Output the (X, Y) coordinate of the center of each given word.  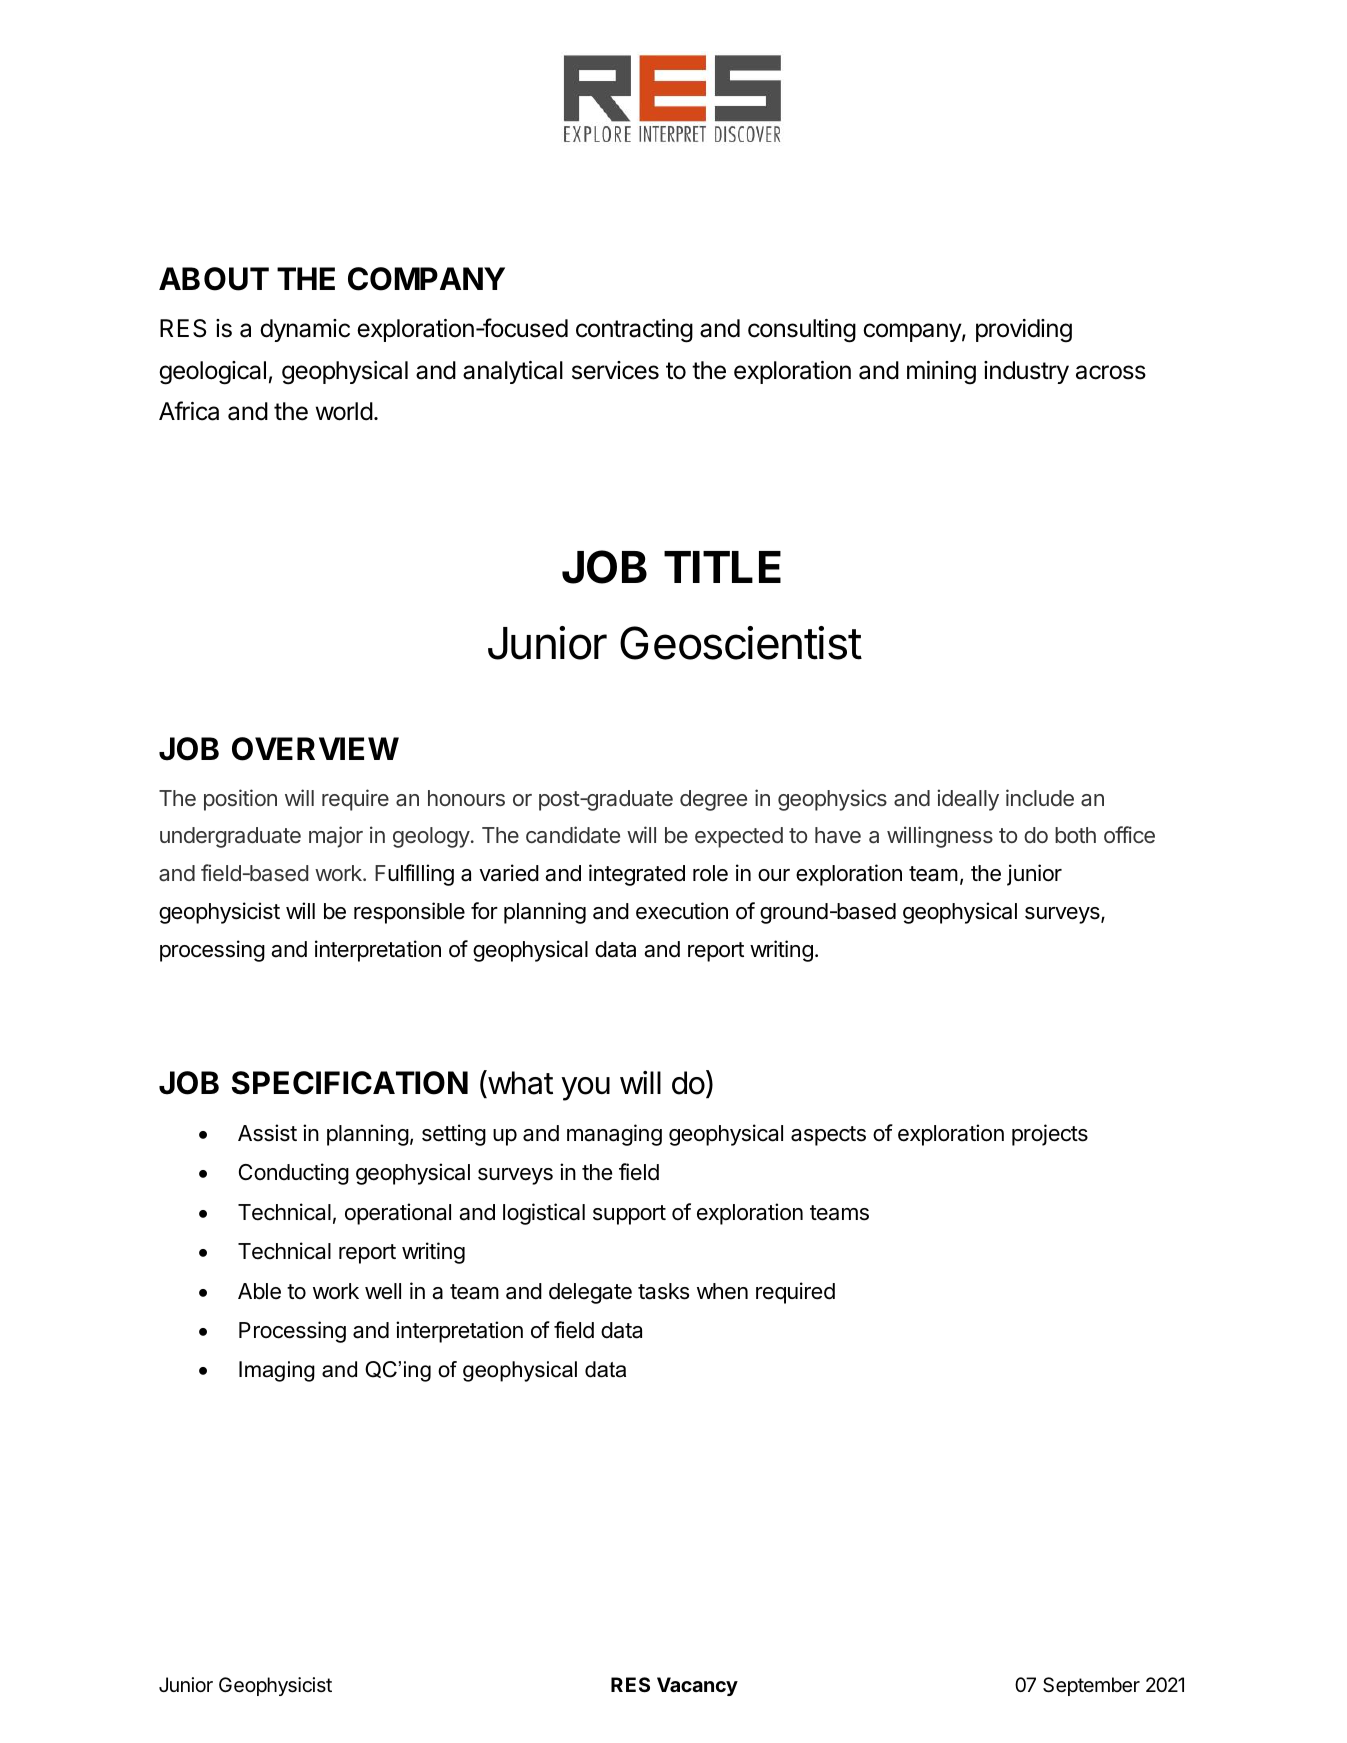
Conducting (294, 1174)
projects (1050, 1135)
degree (713, 800)
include (1040, 797)
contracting (634, 331)
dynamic (305, 330)
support (629, 1215)
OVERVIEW (315, 749)
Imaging (277, 1371)
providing (1024, 331)
